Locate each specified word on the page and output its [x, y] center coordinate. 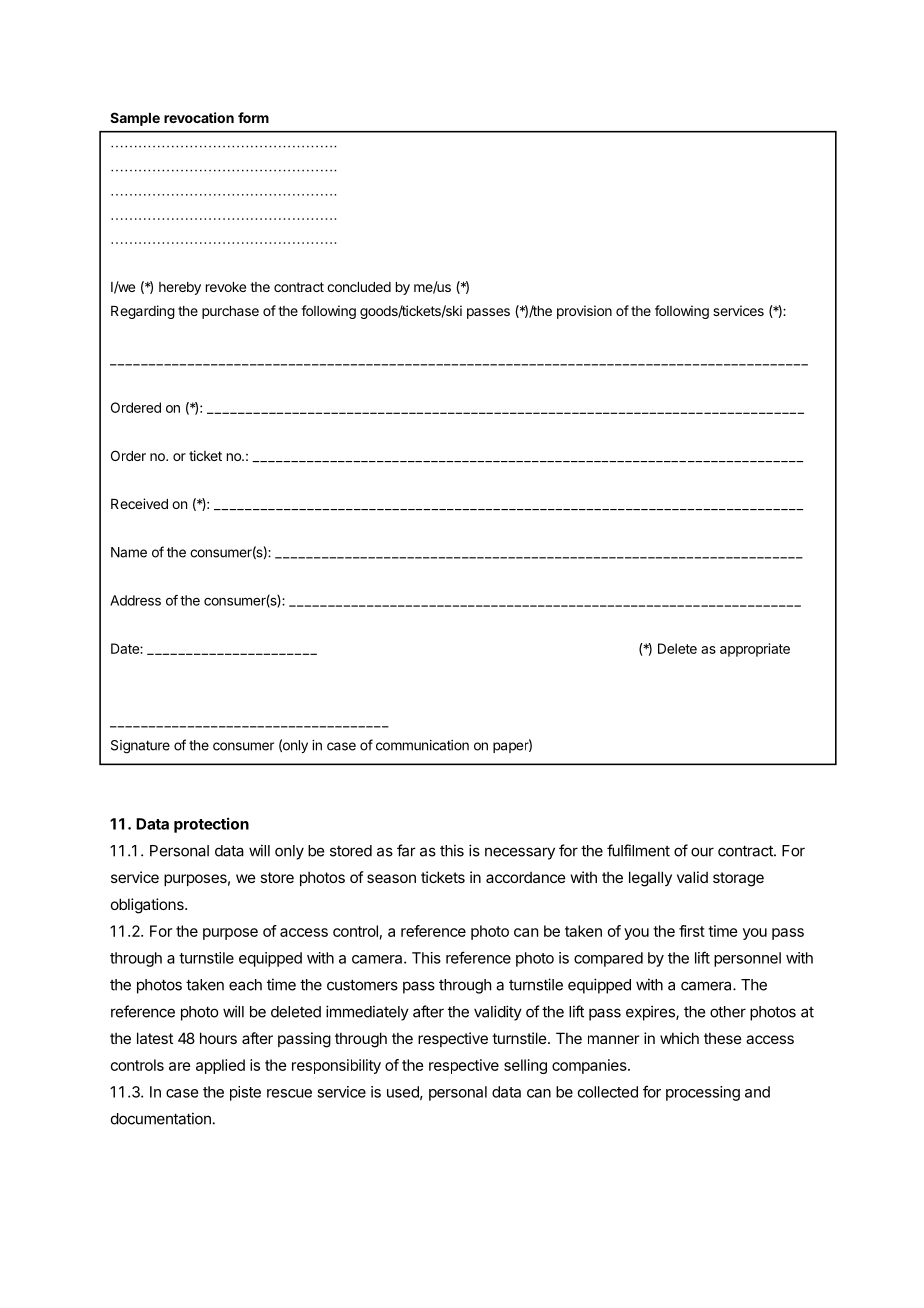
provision [584, 312]
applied [220, 1066]
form [253, 117]
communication [422, 745]
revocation [199, 117]
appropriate [755, 650]
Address [135, 600]
